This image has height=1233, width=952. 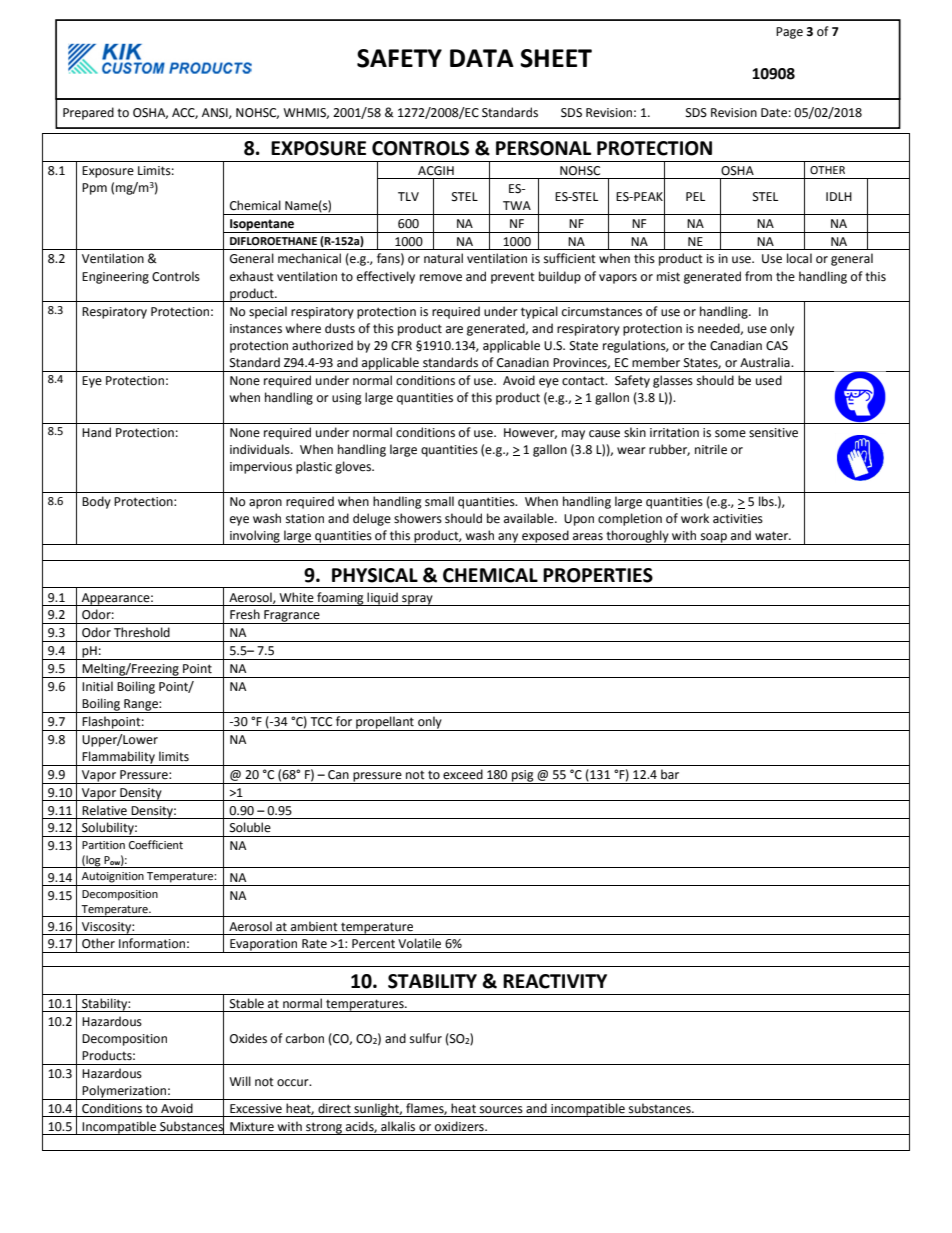 What do you see at coordinates (501, 1110) in the image?
I see `sources` at bounding box center [501, 1110].
